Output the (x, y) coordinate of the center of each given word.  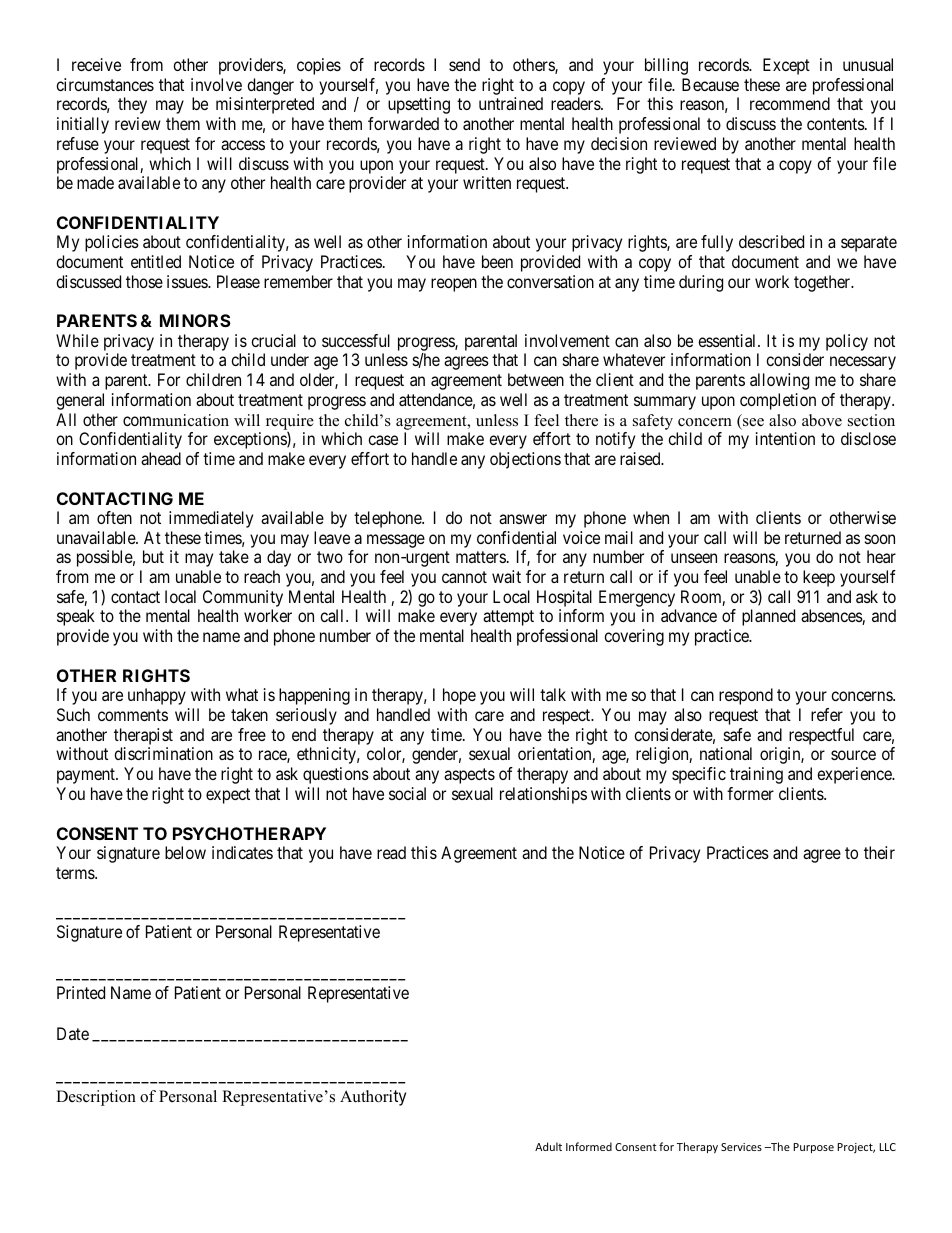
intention (785, 438)
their (879, 852)
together (823, 283)
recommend (790, 103)
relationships (543, 795)
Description (96, 1098)
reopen (454, 285)
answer (523, 519)
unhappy (157, 696)
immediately (211, 519)
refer (827, 714)
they (132, 105)
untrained (511, 103)
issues (188, 281)
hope (459, 696)
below (185, 852)
